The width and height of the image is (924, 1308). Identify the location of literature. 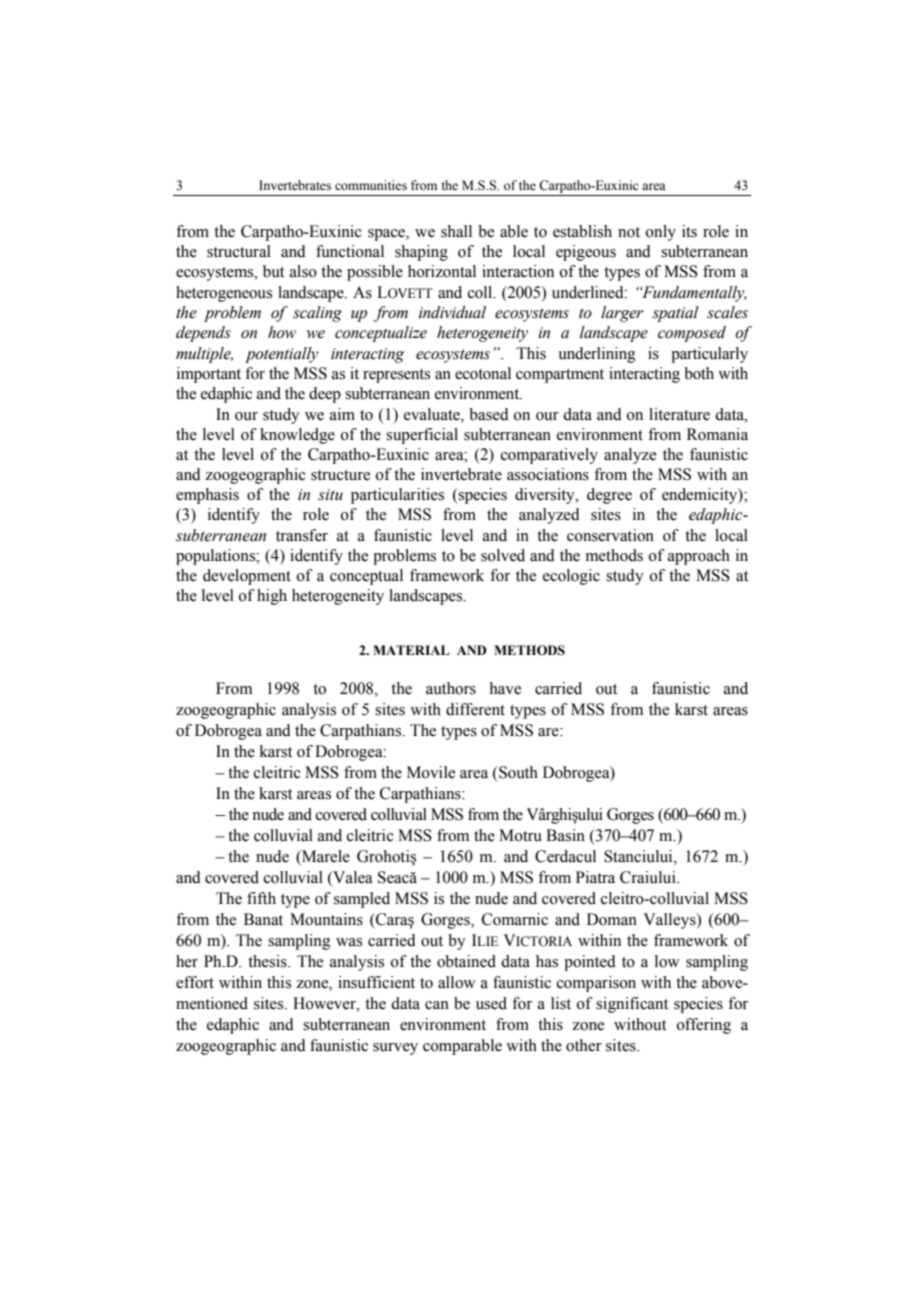
(679, 414).
